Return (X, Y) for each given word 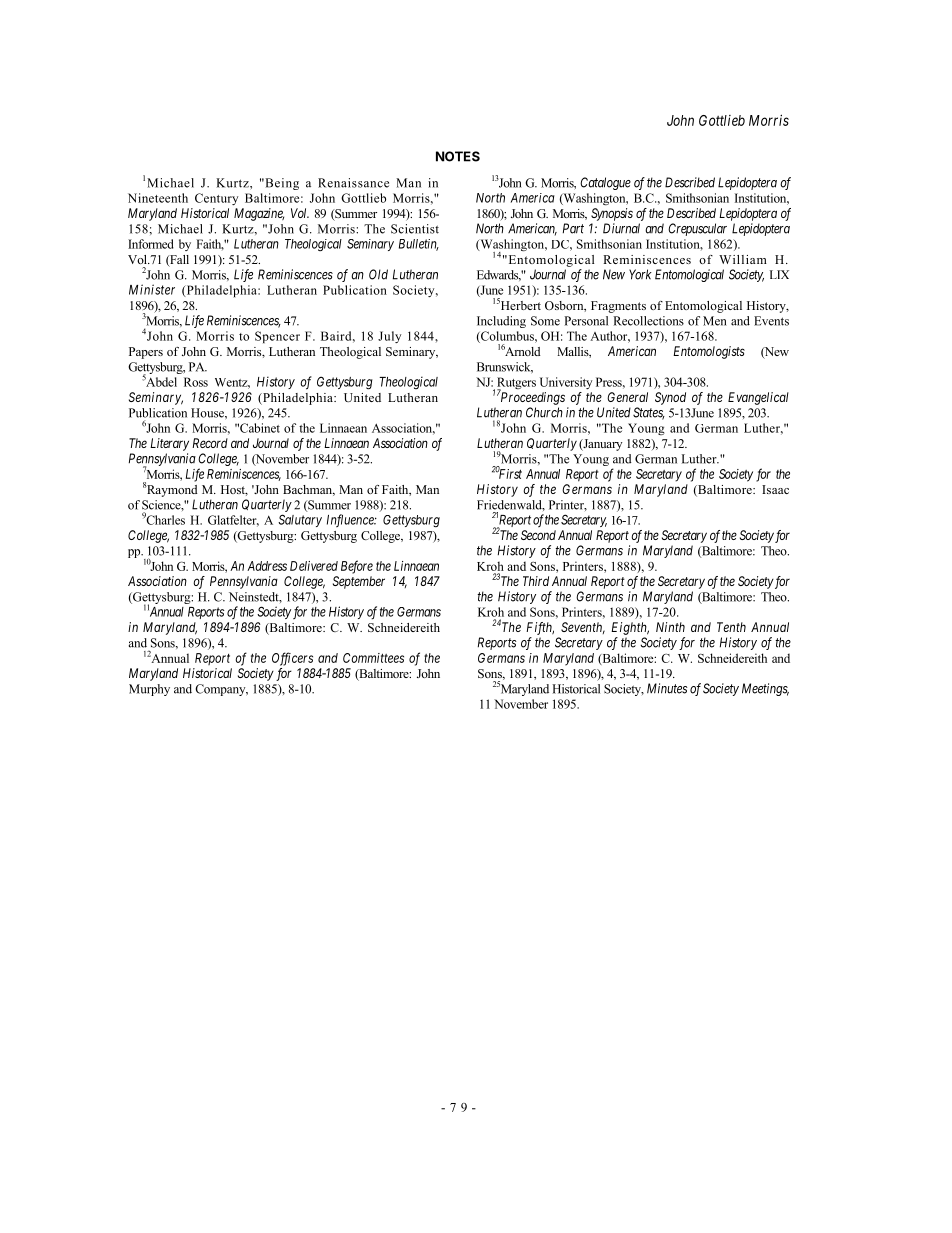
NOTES (458, 156)
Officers (292, 659)
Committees (373, 658)
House (208, 413)
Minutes (667, 688)
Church (544, 412)
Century (216, 199)
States (649, 413)
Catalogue (605, 183)
